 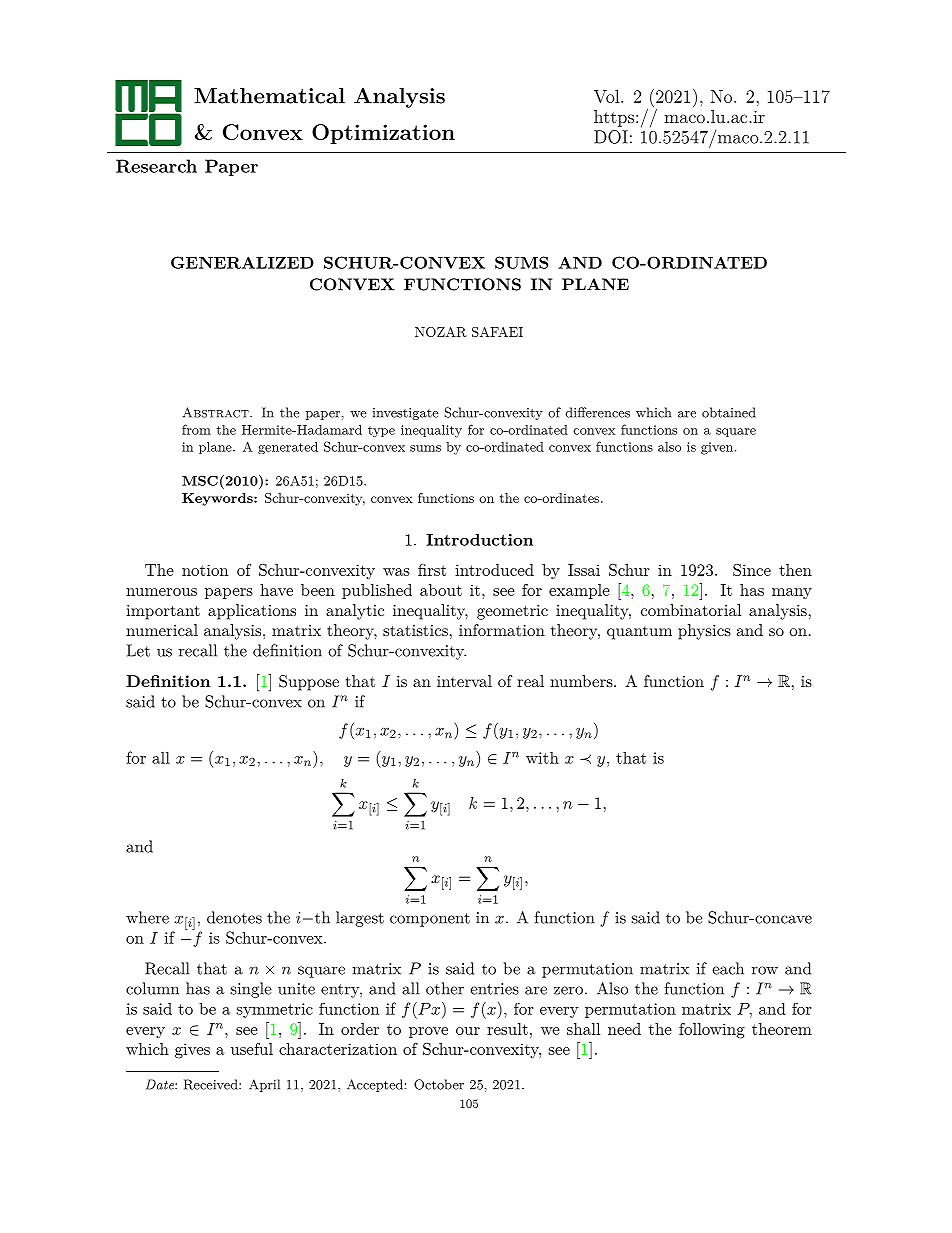 What do you see at coordinates (441, 590) in the screenshot?
I see `about` at bounding box center [441, 590].
